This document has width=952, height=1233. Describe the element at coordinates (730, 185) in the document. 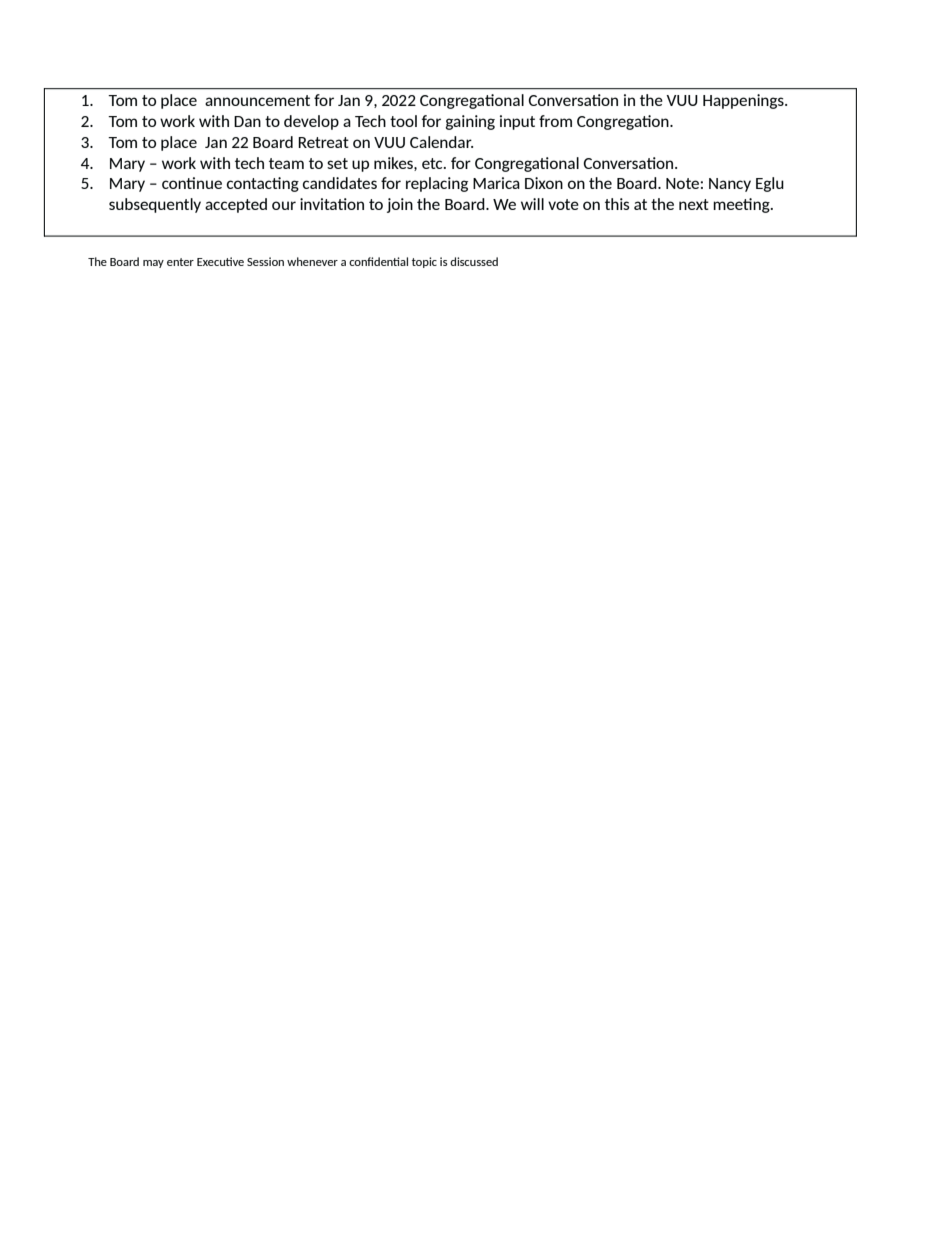

I see `Nancy` at that location.
